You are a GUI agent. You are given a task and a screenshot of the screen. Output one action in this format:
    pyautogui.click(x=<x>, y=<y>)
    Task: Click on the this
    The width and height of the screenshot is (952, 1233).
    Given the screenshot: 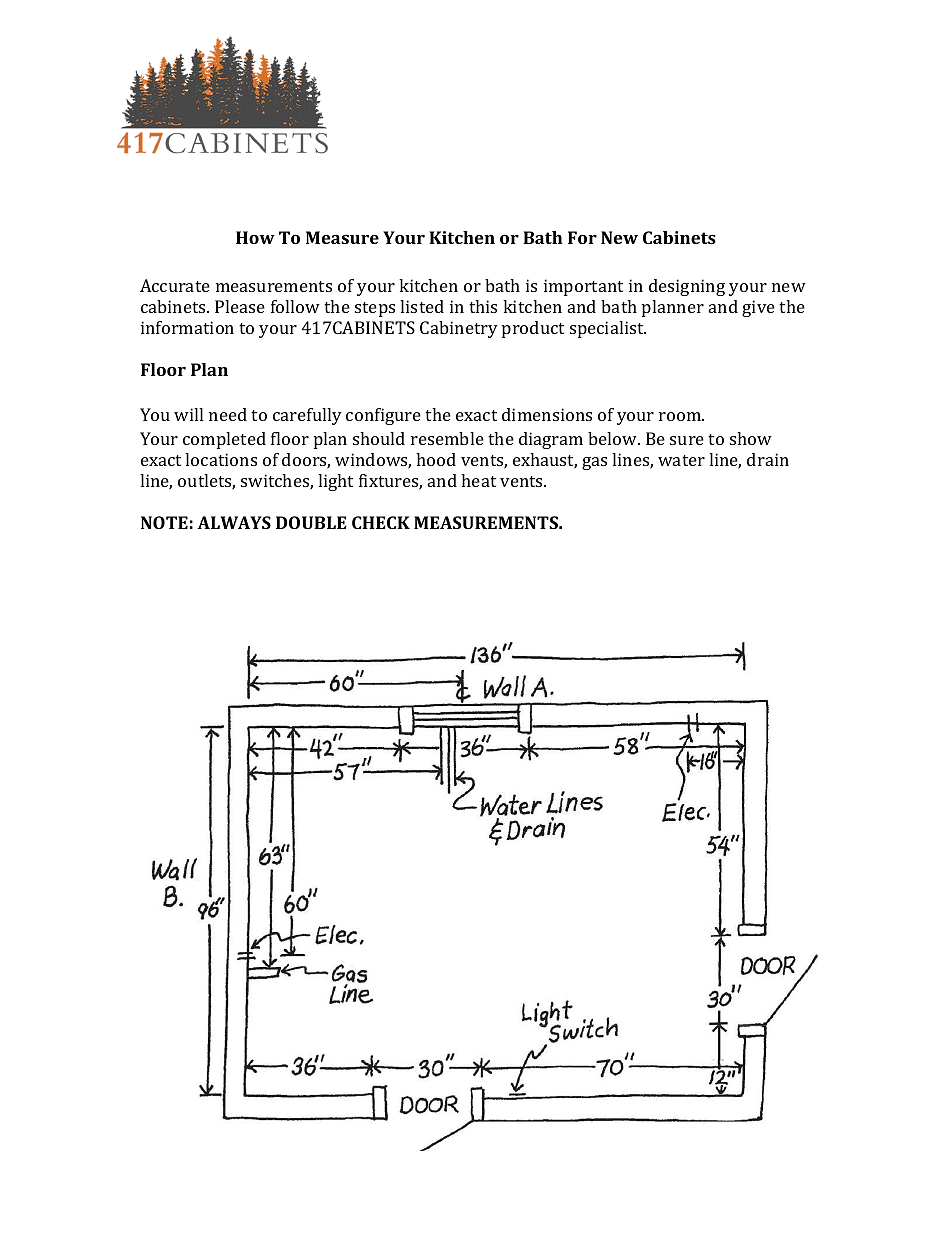 What is the action you would take?
    pyautogui.click(x=483, y=306)
